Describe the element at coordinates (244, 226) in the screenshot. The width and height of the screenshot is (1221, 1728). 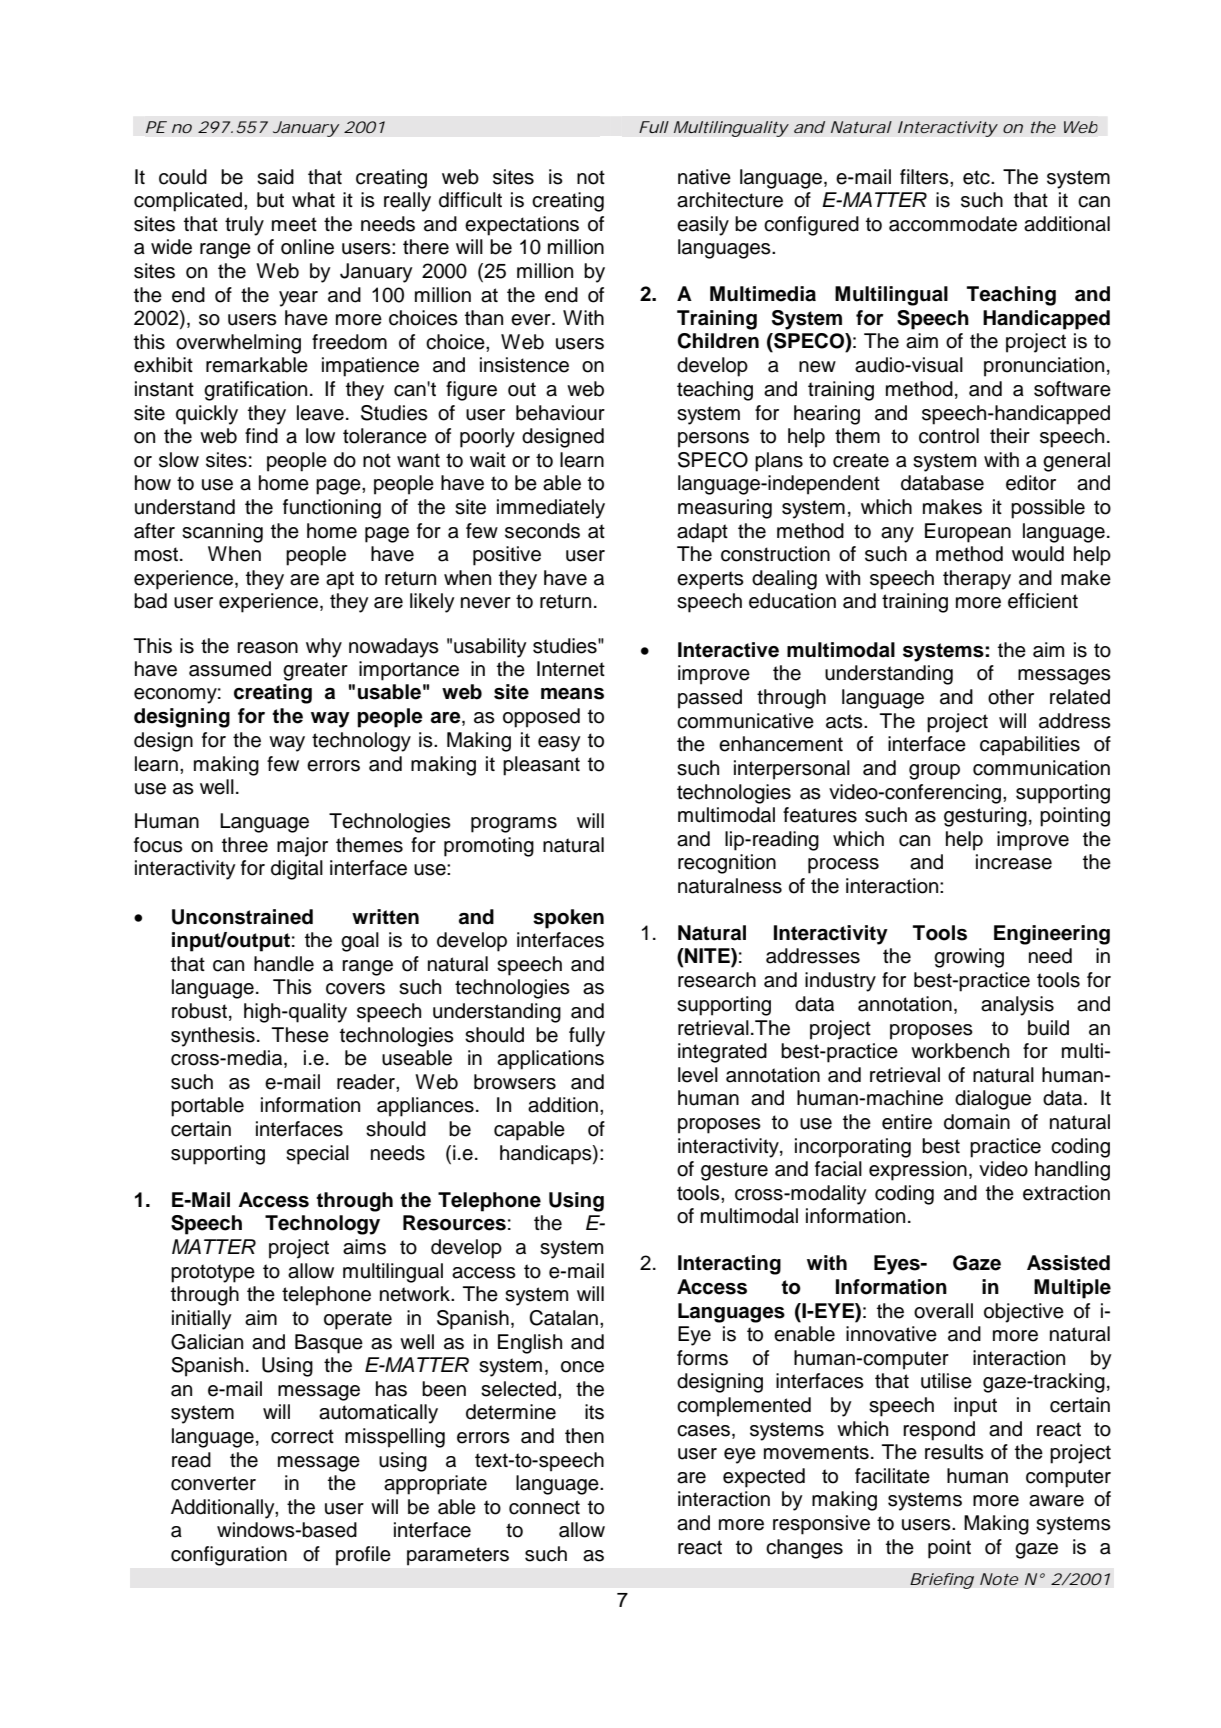
I see `truly` at that location.
